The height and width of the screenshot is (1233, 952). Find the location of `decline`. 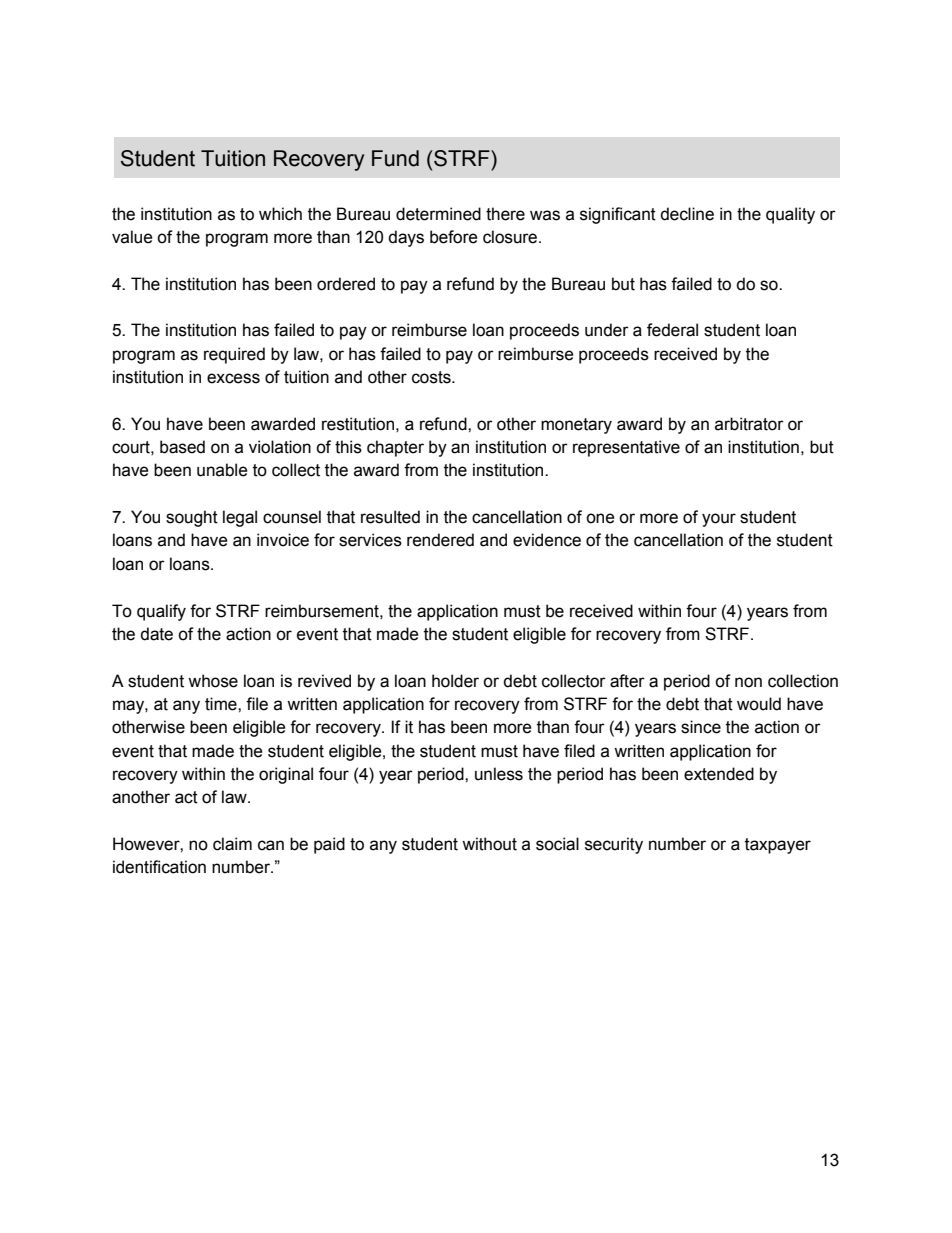

decline is located at coordinates (687, 214).
